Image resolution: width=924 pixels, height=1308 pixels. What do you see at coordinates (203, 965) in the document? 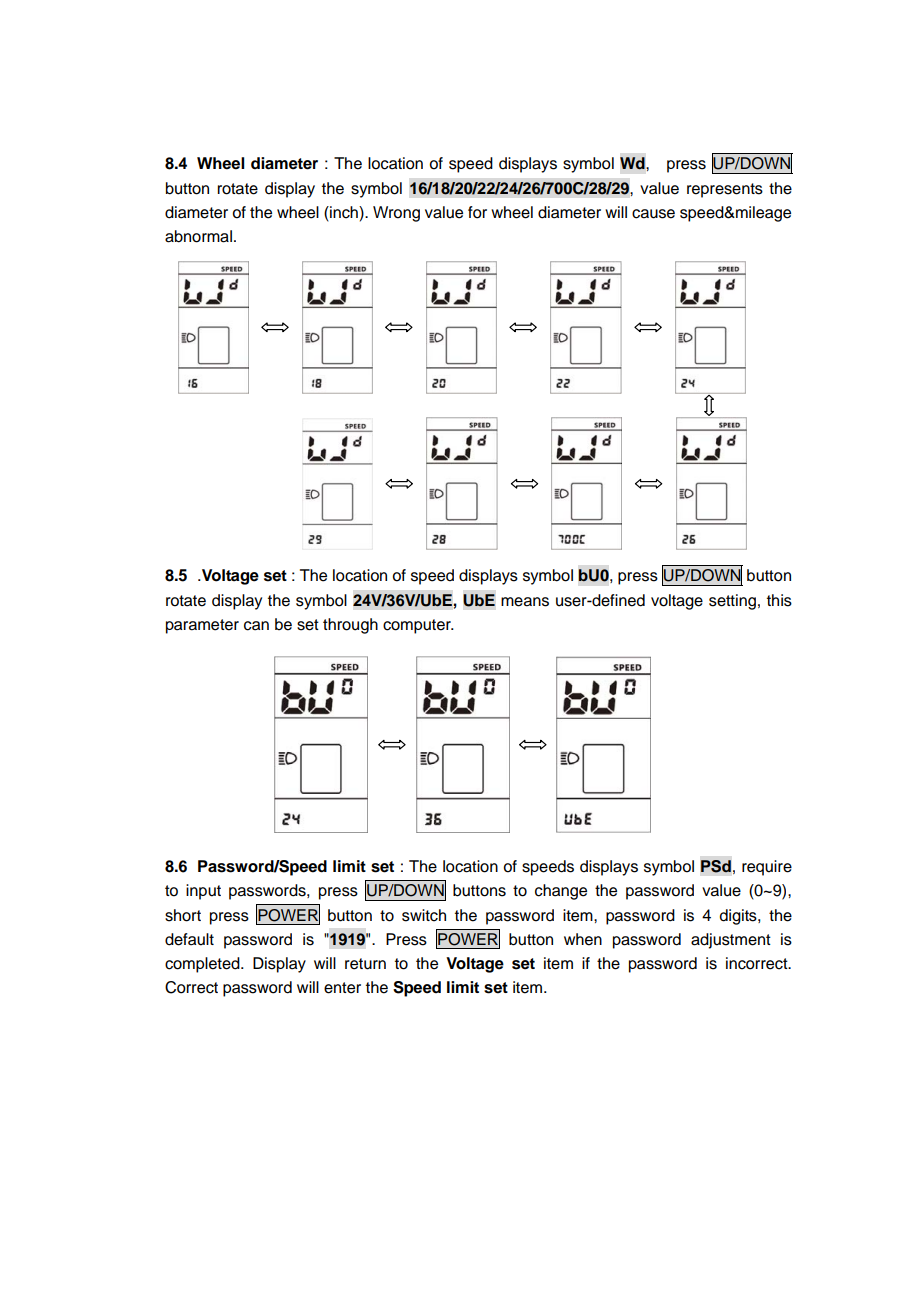
I see `completed` at bounding box center [203, 965].
